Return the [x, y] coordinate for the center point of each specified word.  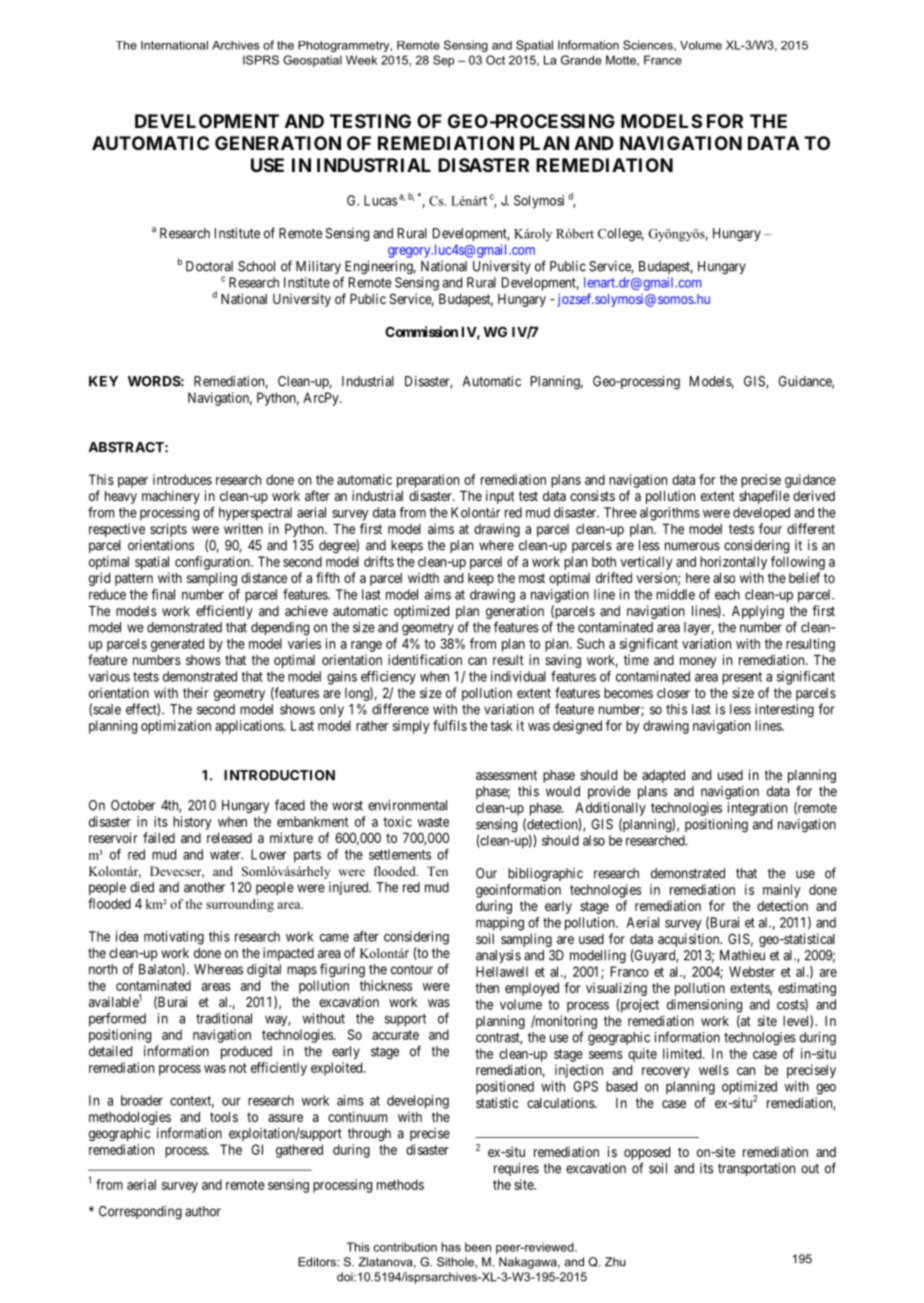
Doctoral [209, 266]
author [203, 1211]
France [663, 60]
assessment [506, 775]
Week [361, 60]
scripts [168, 530]
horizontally [733, 563]
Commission [421, 331]
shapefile [764, 497]
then [487, 988]
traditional [224, 1018]
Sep [443, 61]
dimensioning [704, 1006]
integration [757, 809]
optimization [176, 727]
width [423, 577]
